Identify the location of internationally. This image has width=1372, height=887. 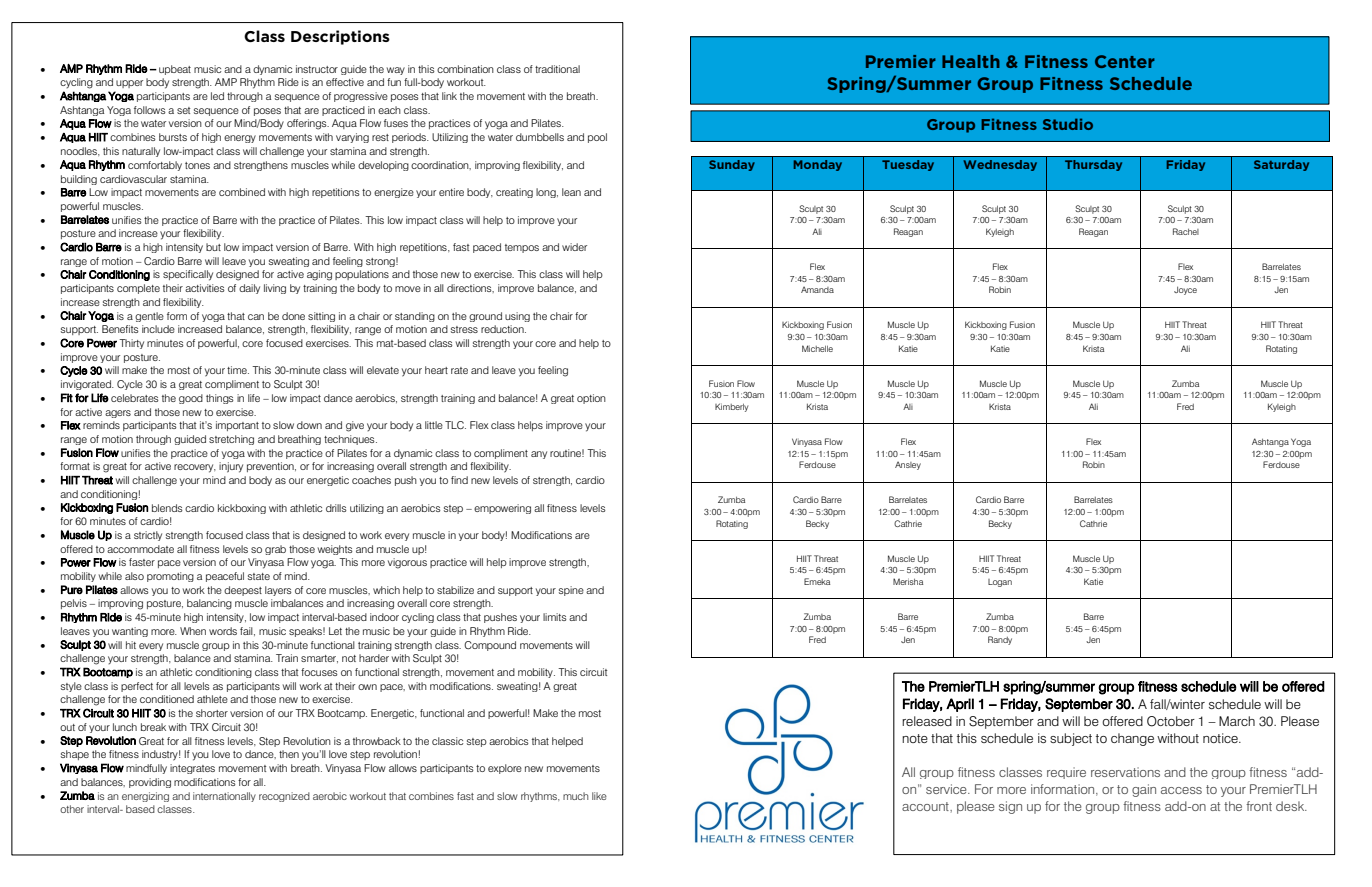
(224, 797).
